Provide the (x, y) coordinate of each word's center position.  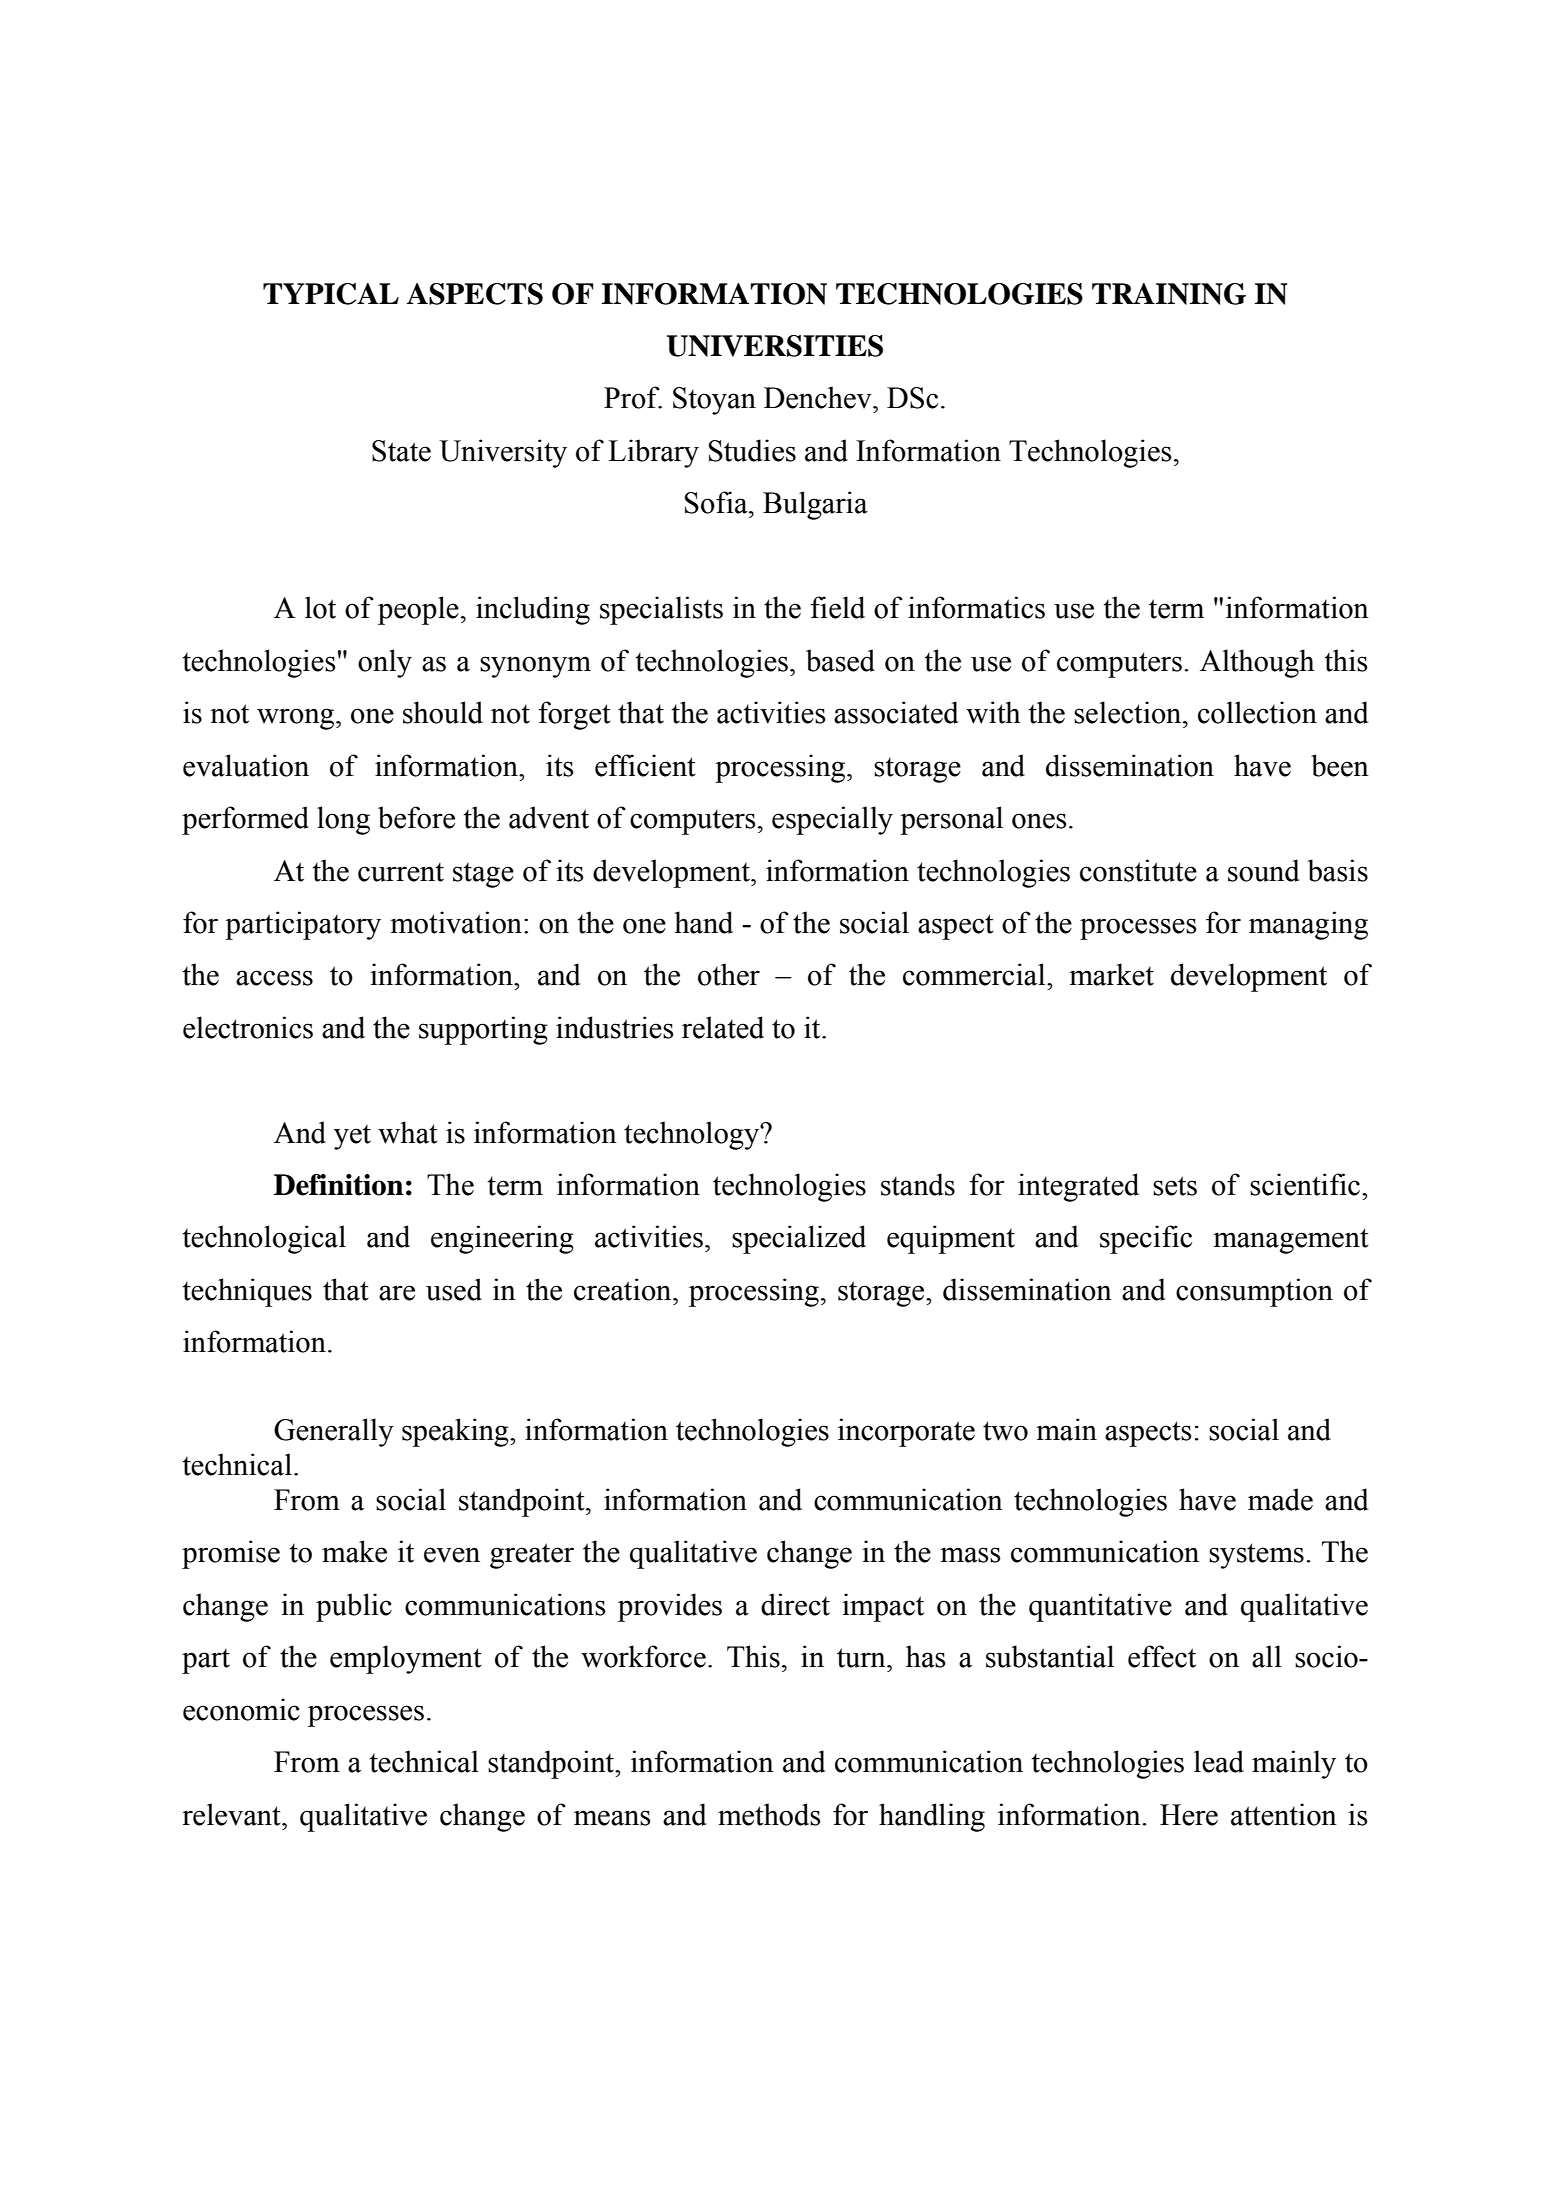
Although (1257, 663)
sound (1264, 870)
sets (1175, 1186)
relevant (232, 1814)
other (729, 974)
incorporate (906, 1432)
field (837, 607)
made (1280, 1499)
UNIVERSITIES (775, 346)
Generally (334, 1432)
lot (320, 607)
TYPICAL (331, 294)
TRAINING (1169, 294)
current (401, 872)
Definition (338, 1185)
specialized (799, 1239)
